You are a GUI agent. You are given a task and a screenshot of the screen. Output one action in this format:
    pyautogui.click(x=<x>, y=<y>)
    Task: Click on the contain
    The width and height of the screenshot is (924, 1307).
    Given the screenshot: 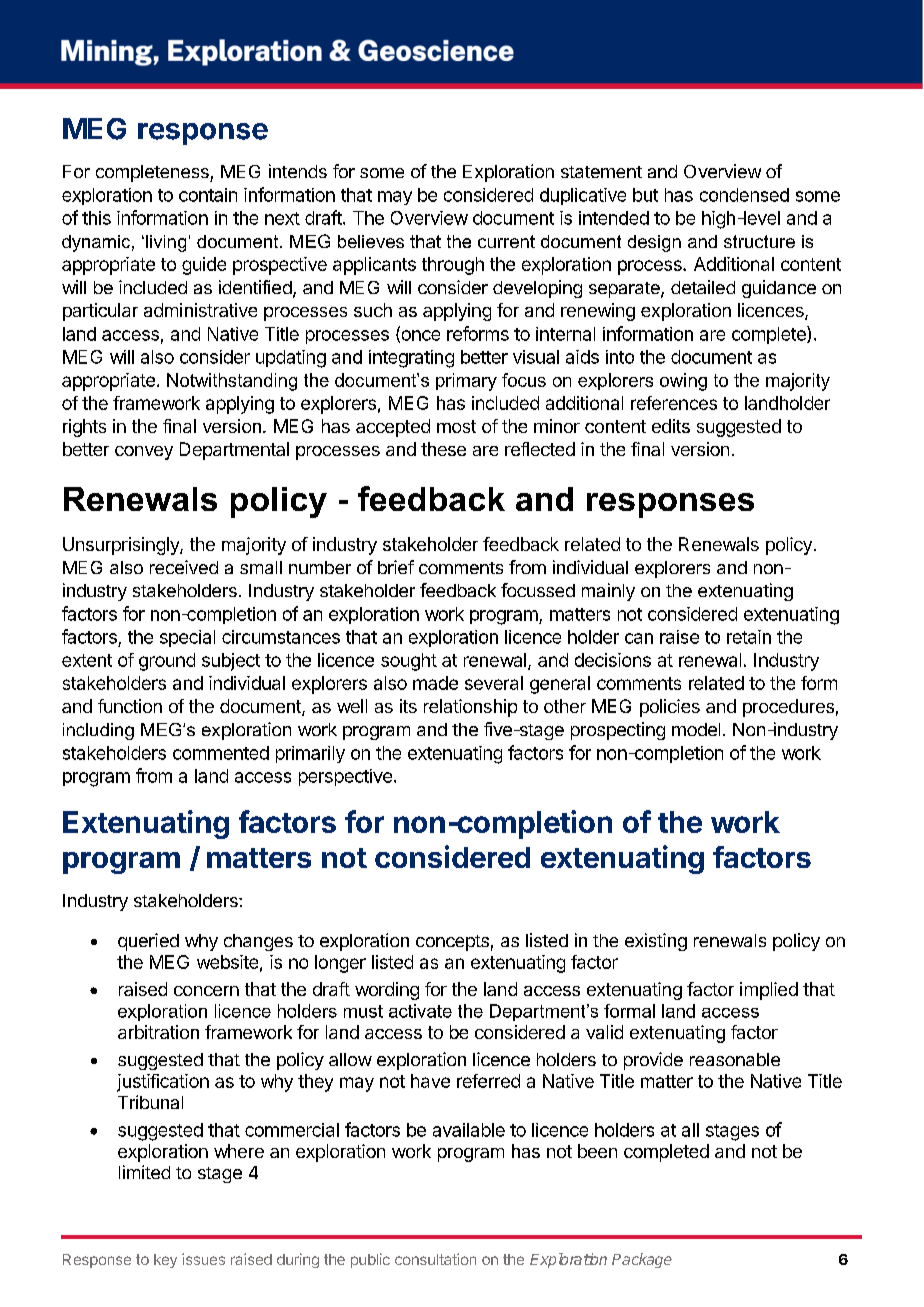 What is the action you would take?
    pyautogui.click(x=208, y=195)
